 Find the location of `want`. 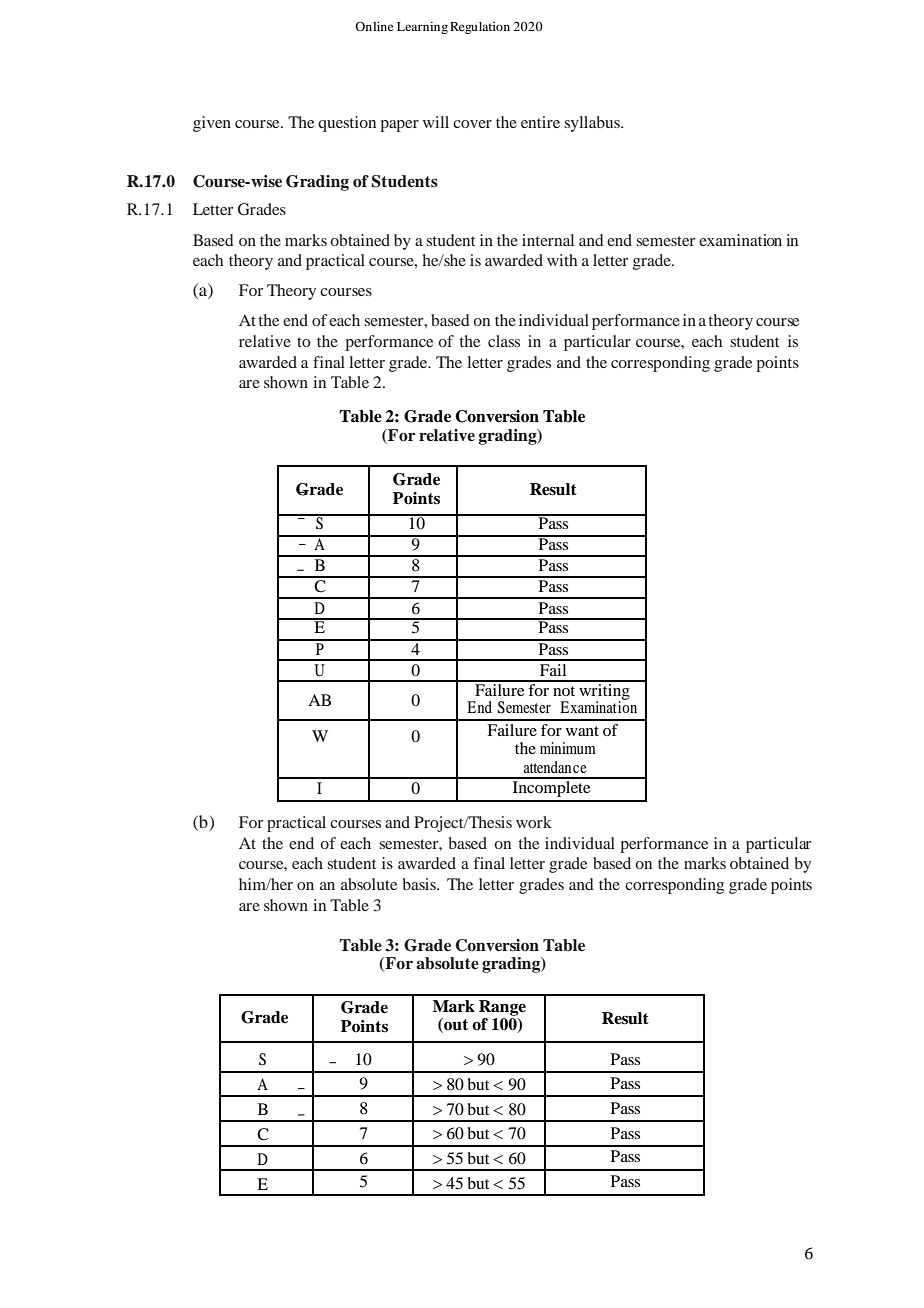

want is located at coordinates (582, 731).
